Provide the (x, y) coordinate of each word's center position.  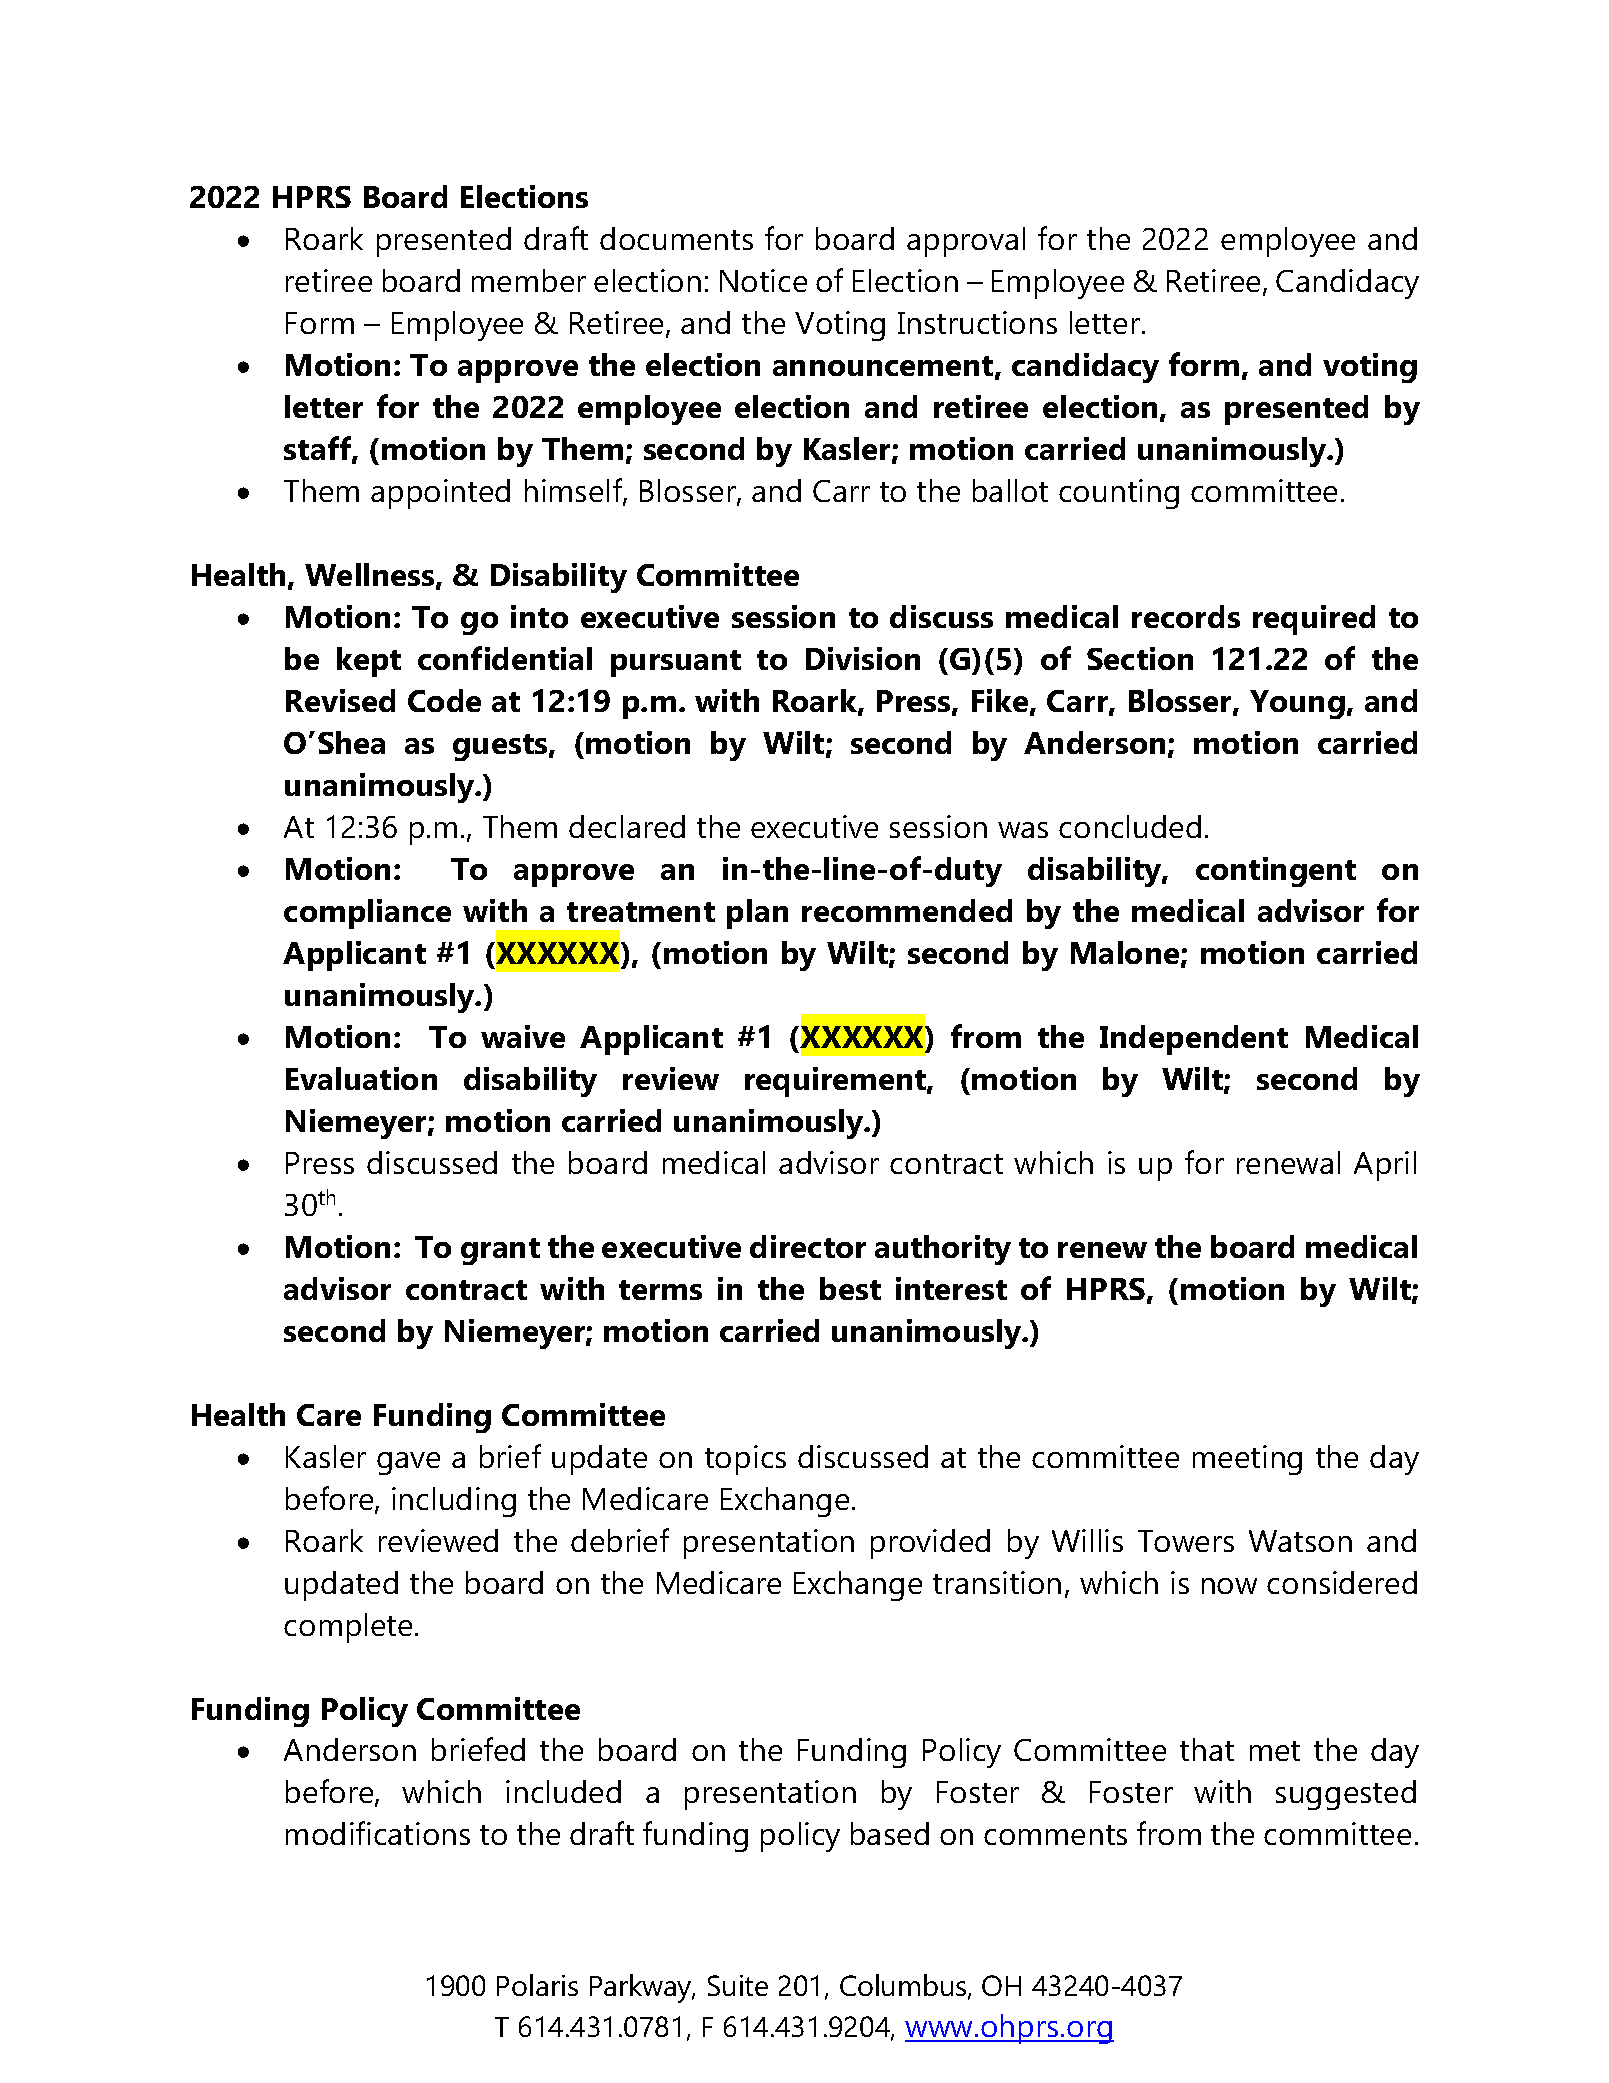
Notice (763, 280)
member (529, 280)
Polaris (537, 1985)
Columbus (904, 1986)
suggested (1346, 1795)
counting (1119, 494)
